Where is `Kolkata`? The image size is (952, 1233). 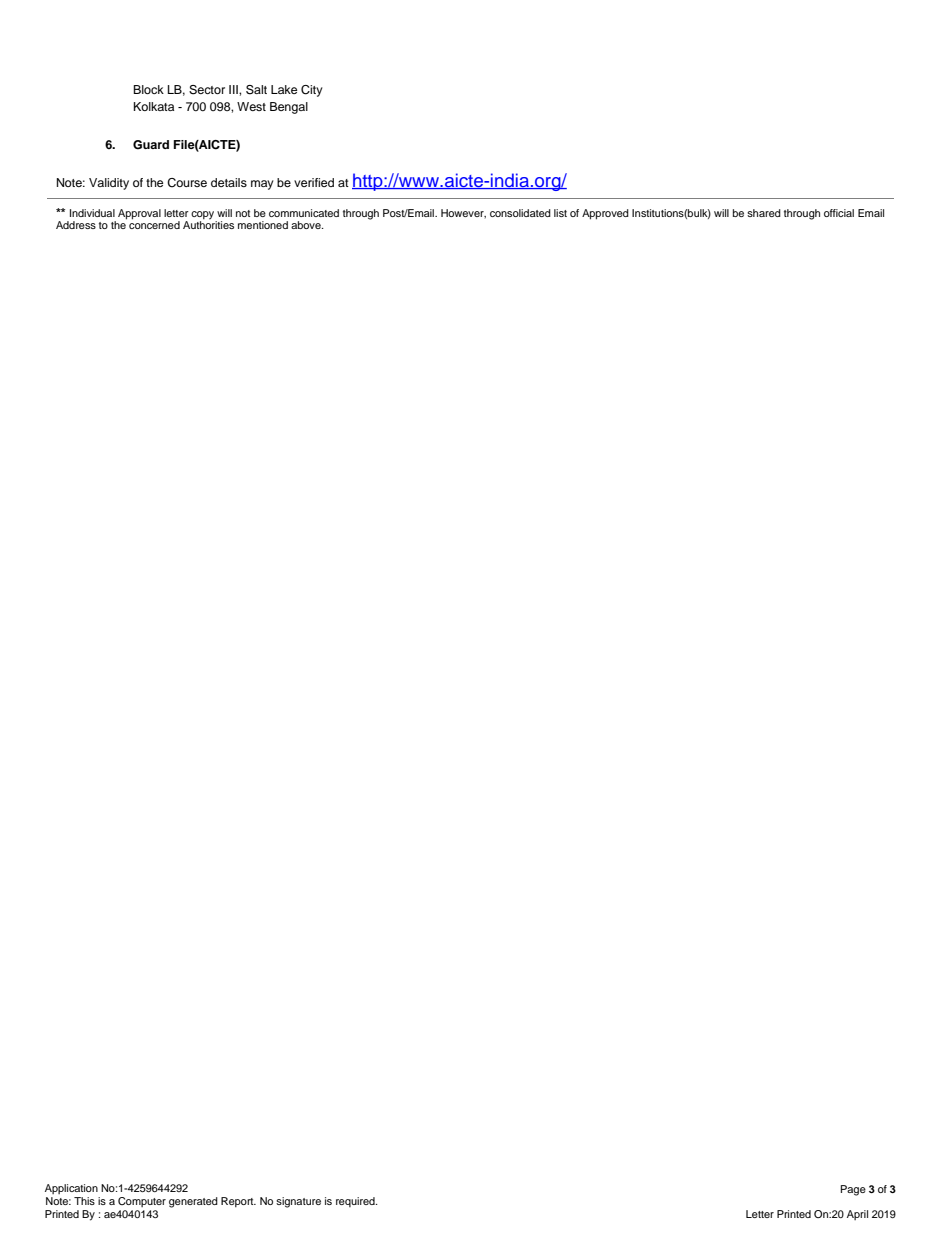
Kolkata is located at coordinates (154, 106).
